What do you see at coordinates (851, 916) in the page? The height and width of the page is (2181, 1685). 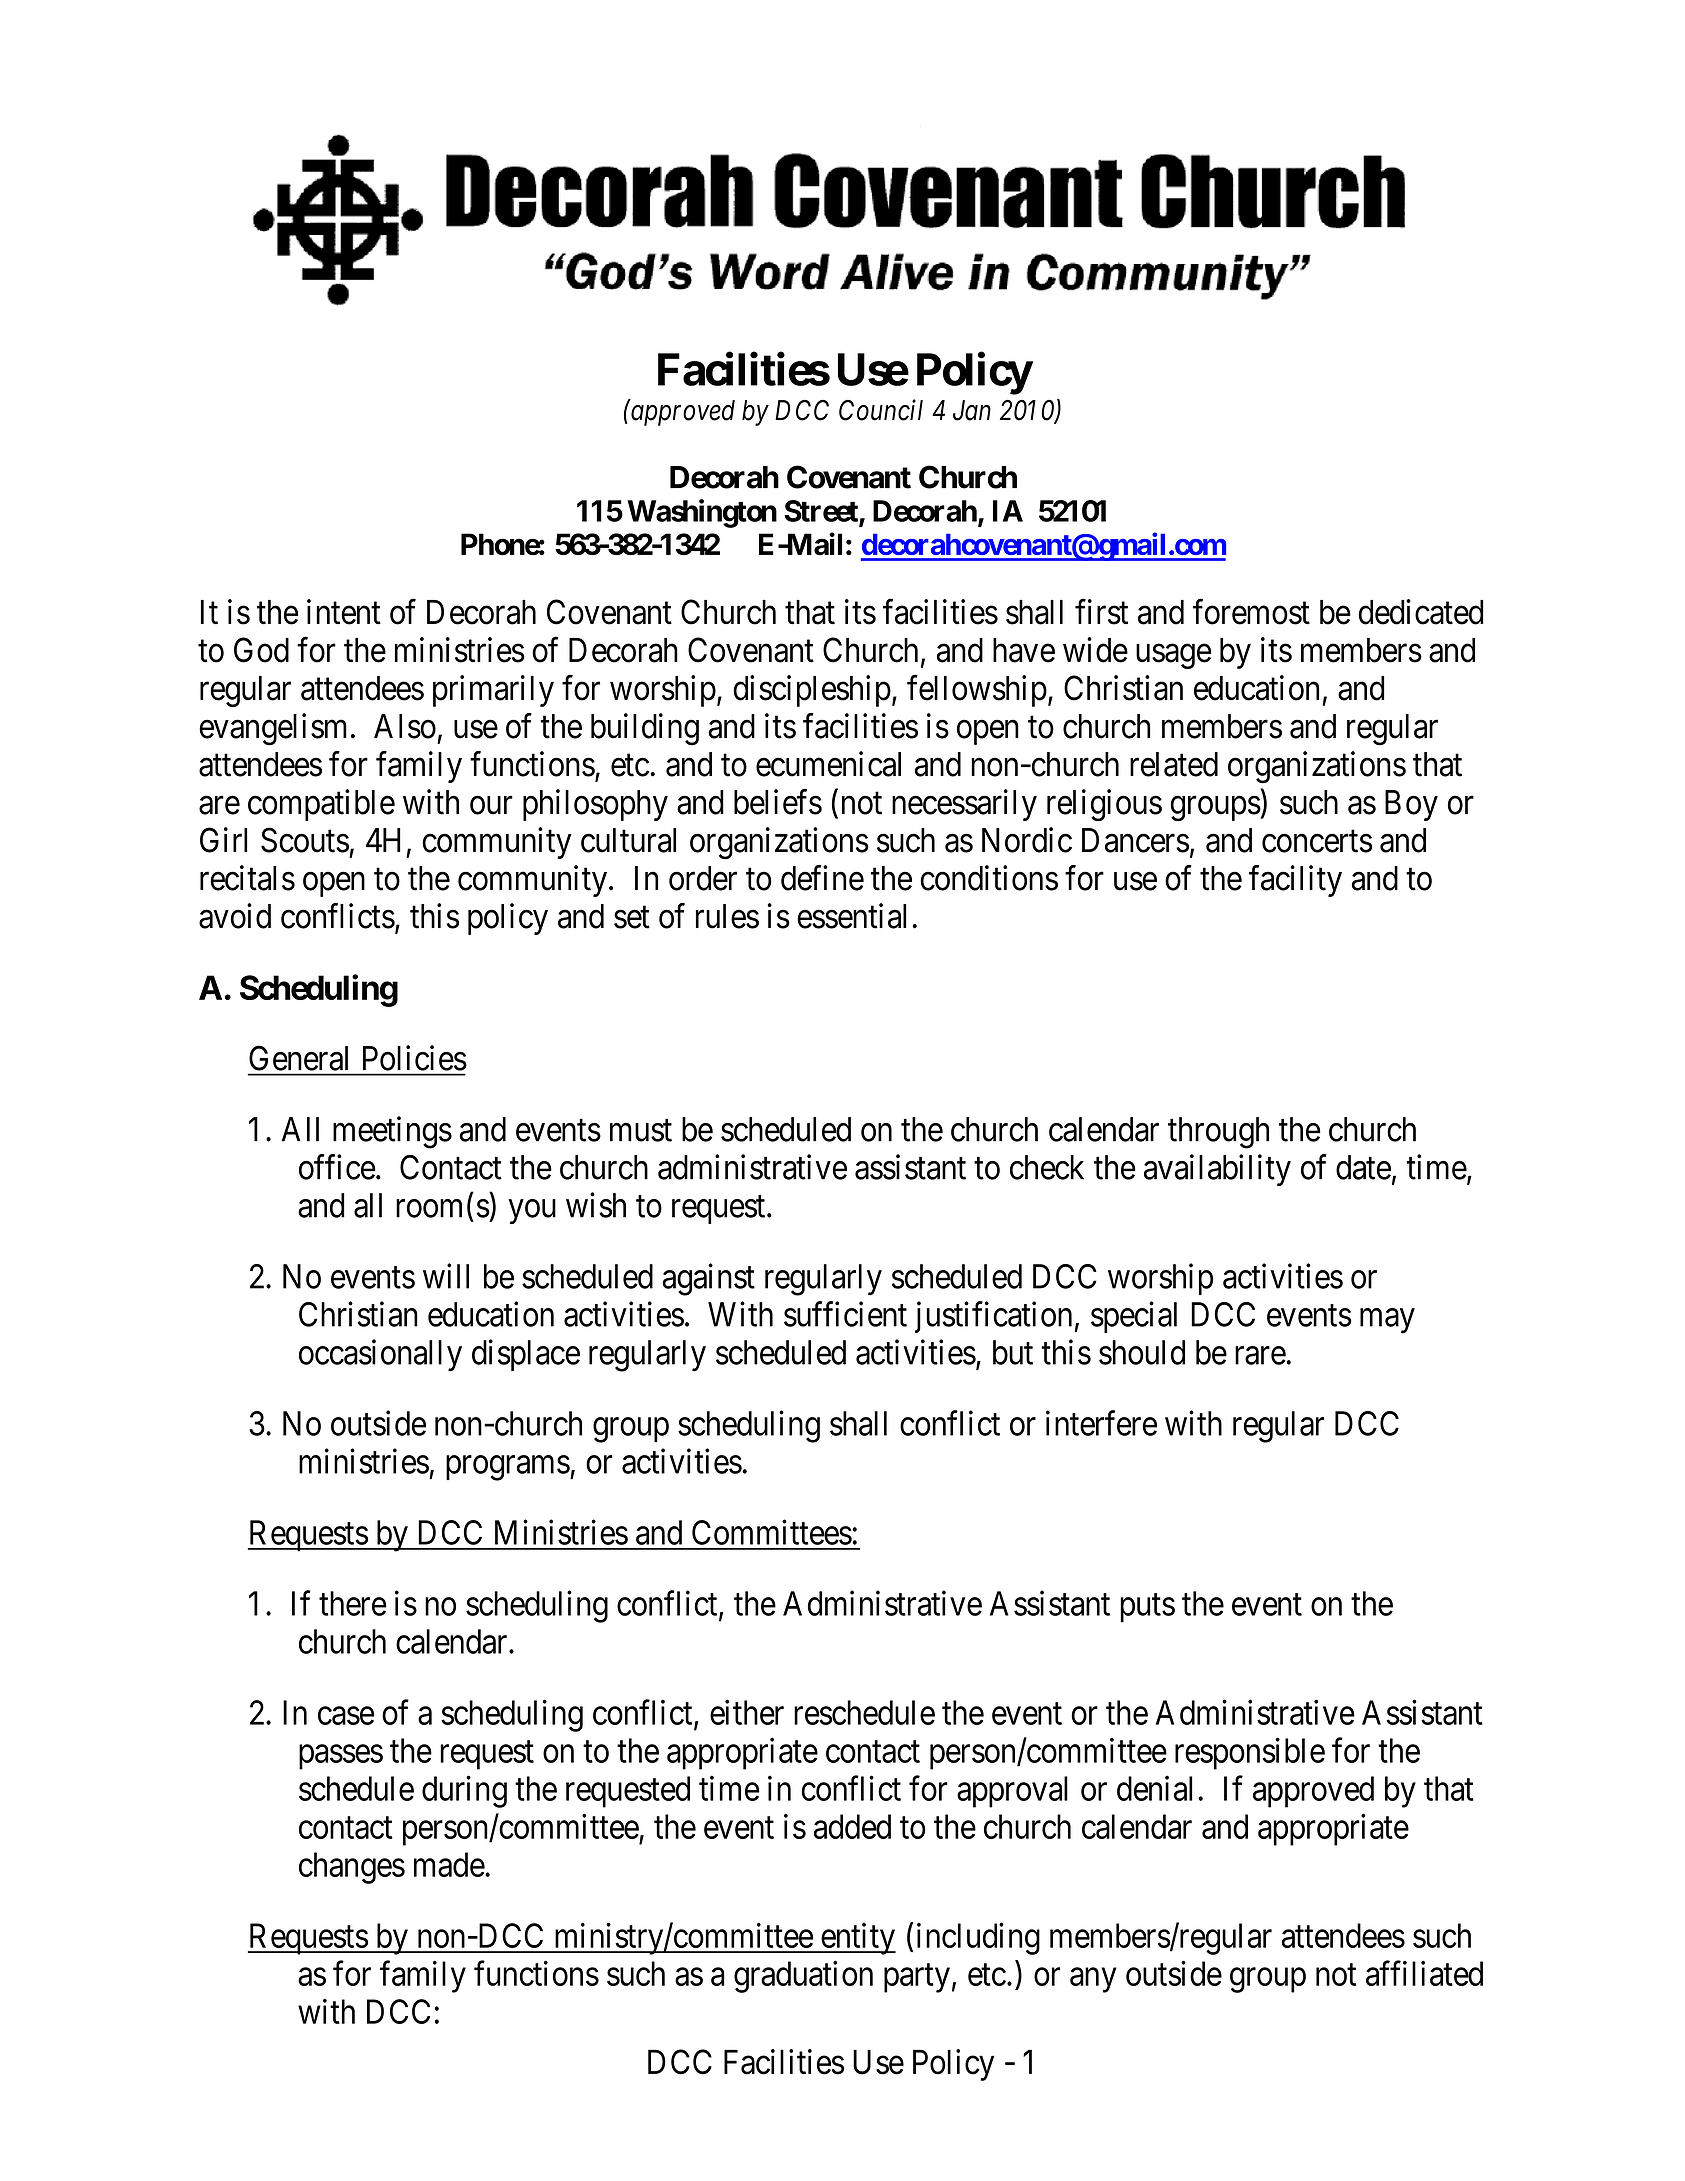 I see `essential` at bounding box center [851, 916].
